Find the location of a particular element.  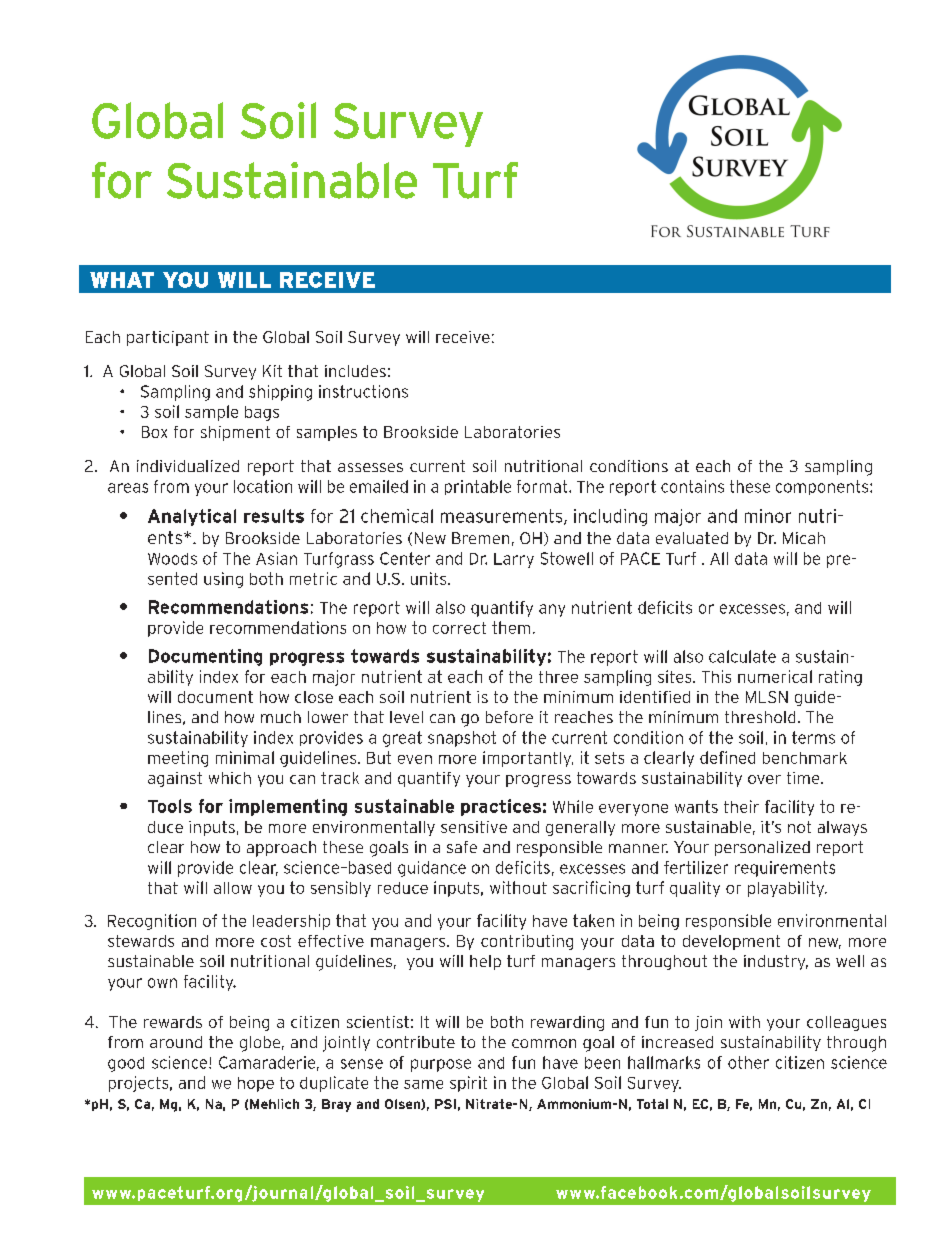

participant is located at coordinates (168, 338).
